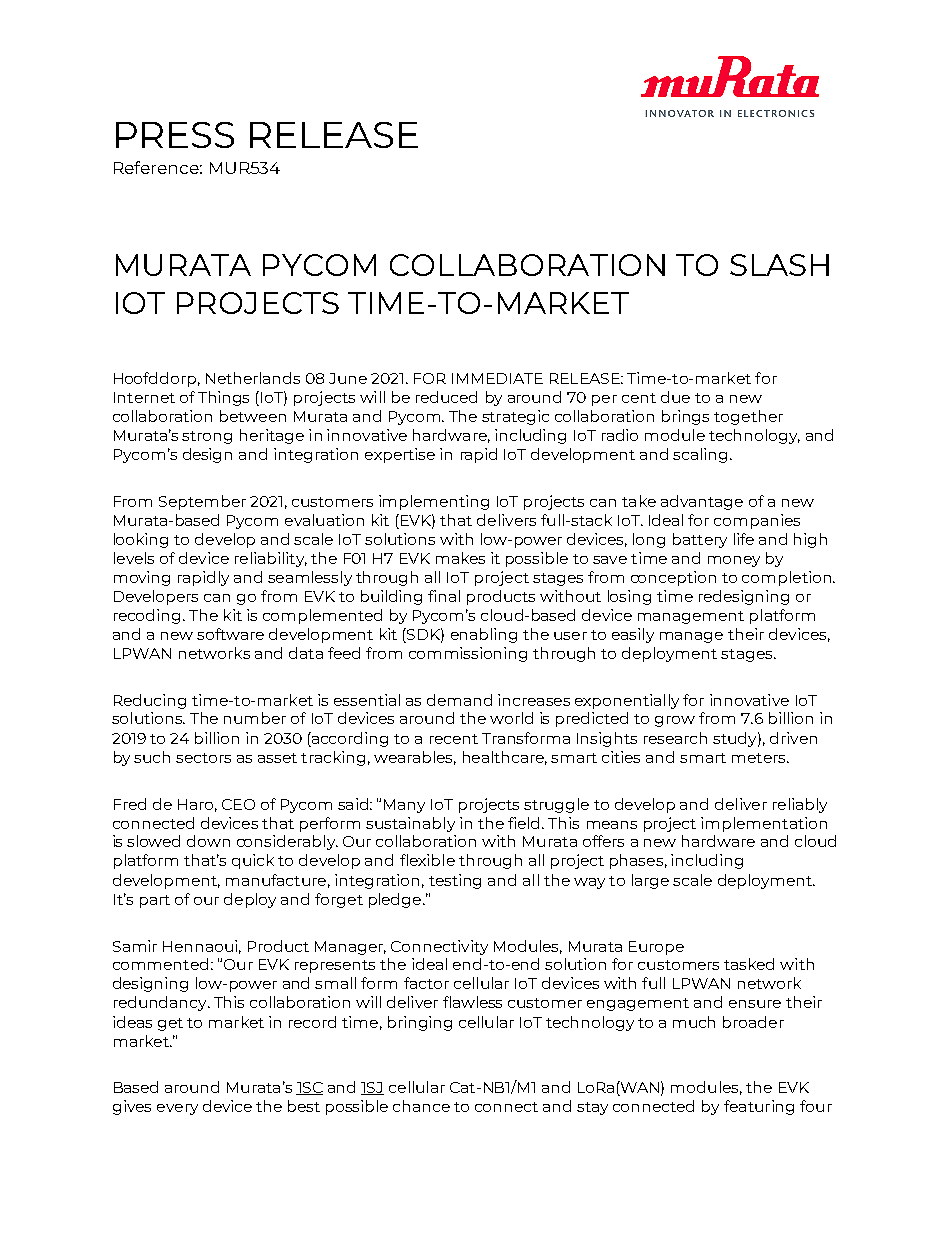 The image size is (952, 1233). I want to click on Many, so click(404, 806).
